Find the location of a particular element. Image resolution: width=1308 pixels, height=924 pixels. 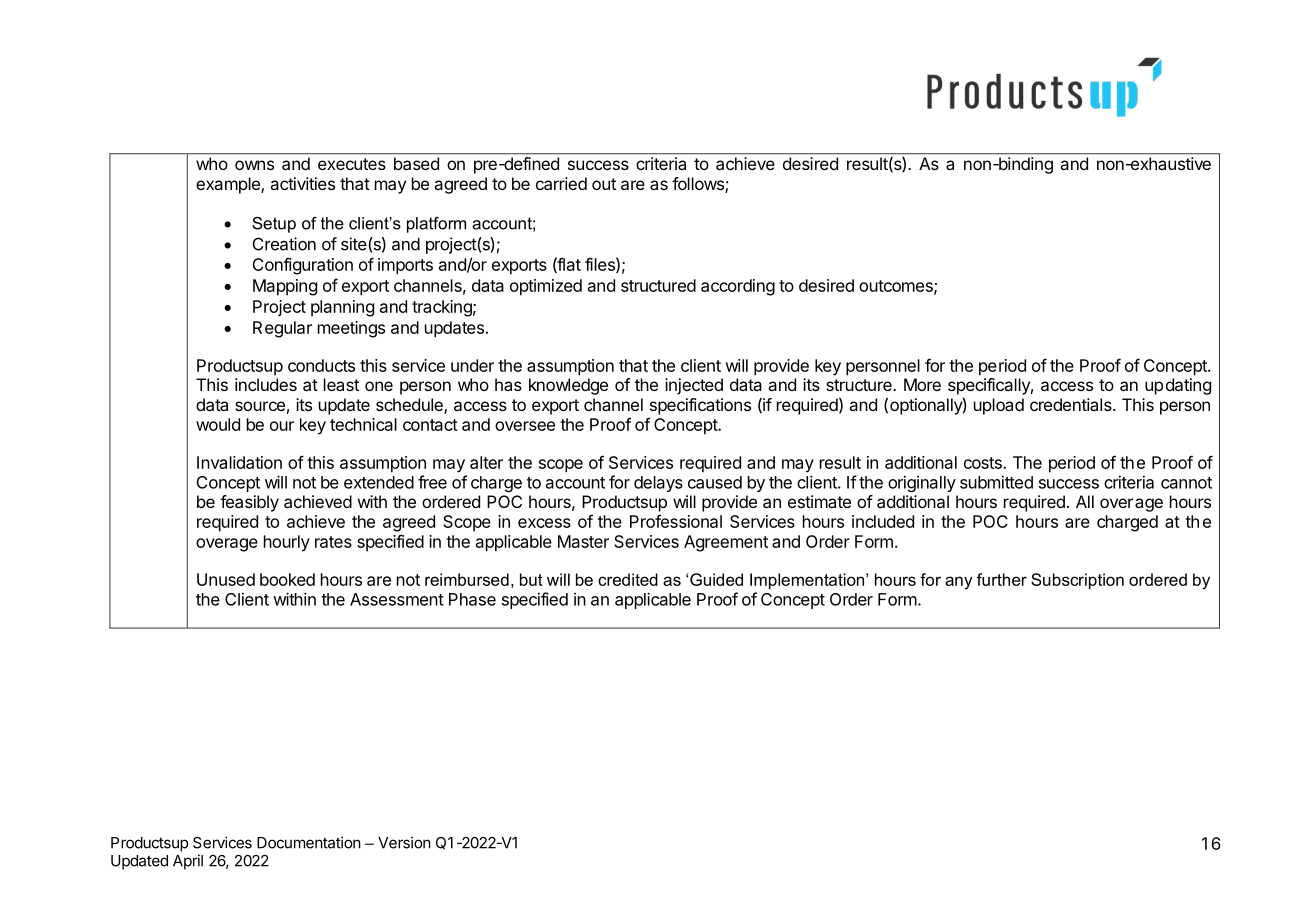

activities is located at coordinates (302, 183).
